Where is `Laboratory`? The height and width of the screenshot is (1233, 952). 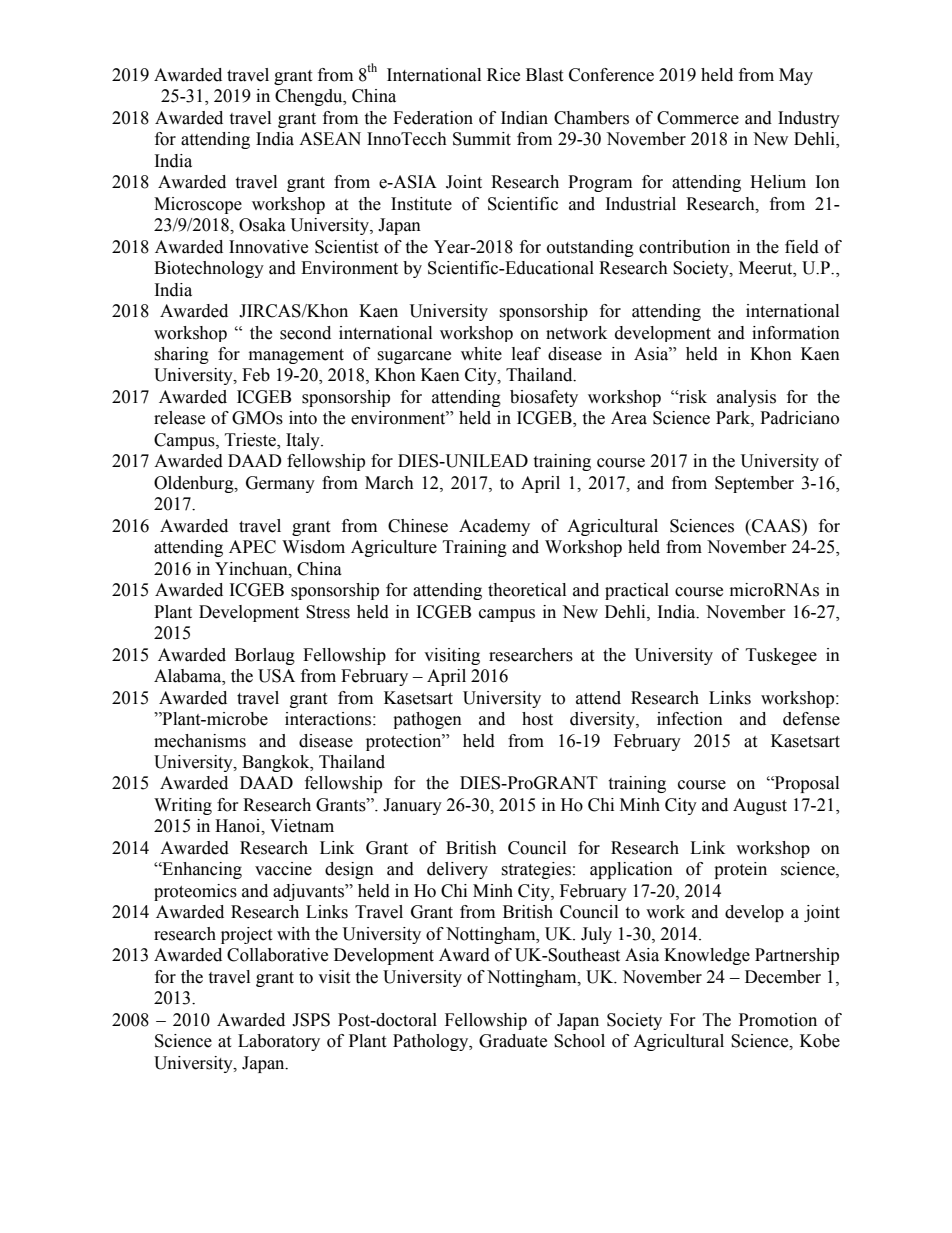 Laboratory is located at coordinates (279, 1042).
